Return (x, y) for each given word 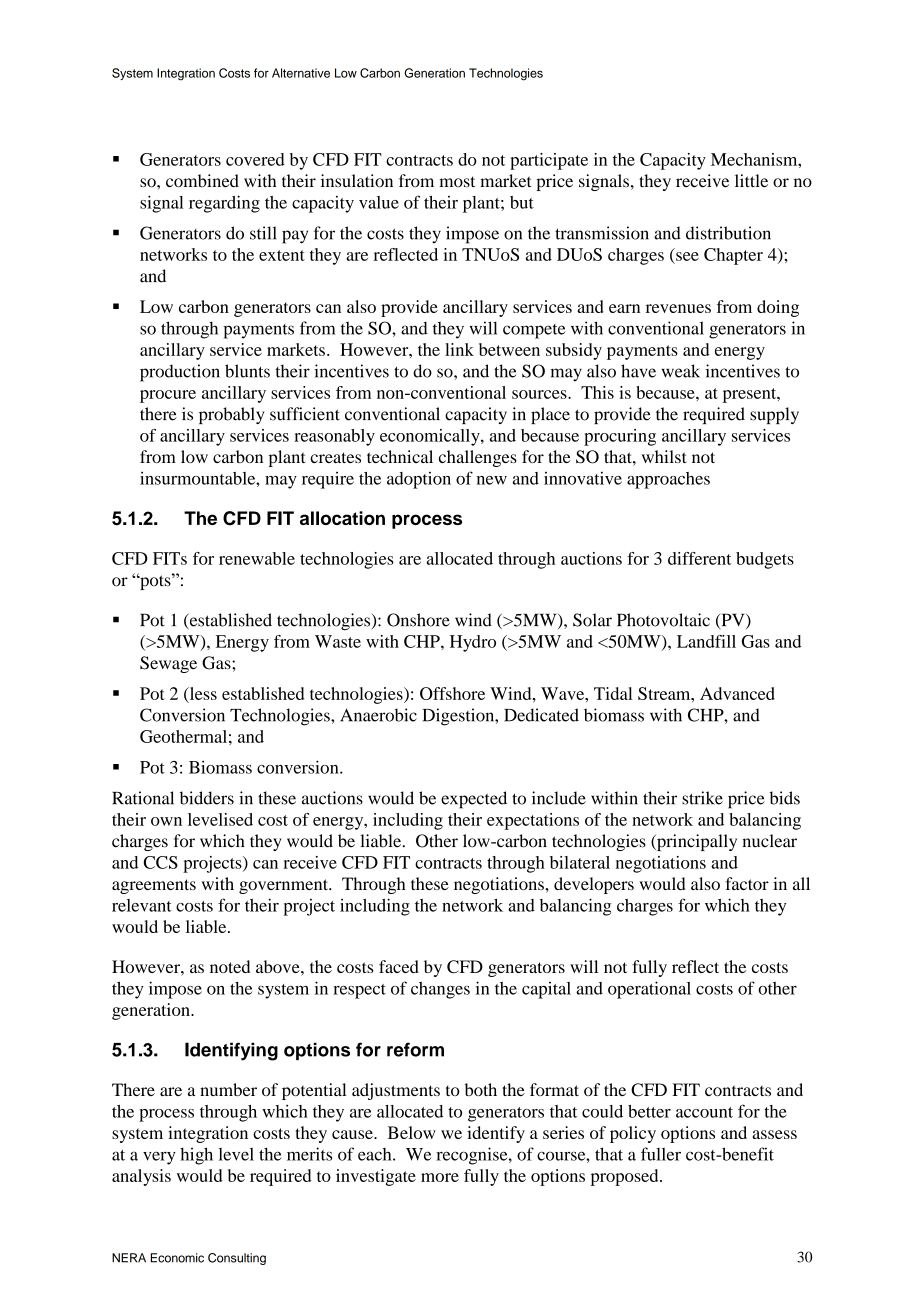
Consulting (237, 1259)
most (457, 182)
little (751, 180)
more (440, 1177)
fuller (661, 1154)
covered (255, 159)
